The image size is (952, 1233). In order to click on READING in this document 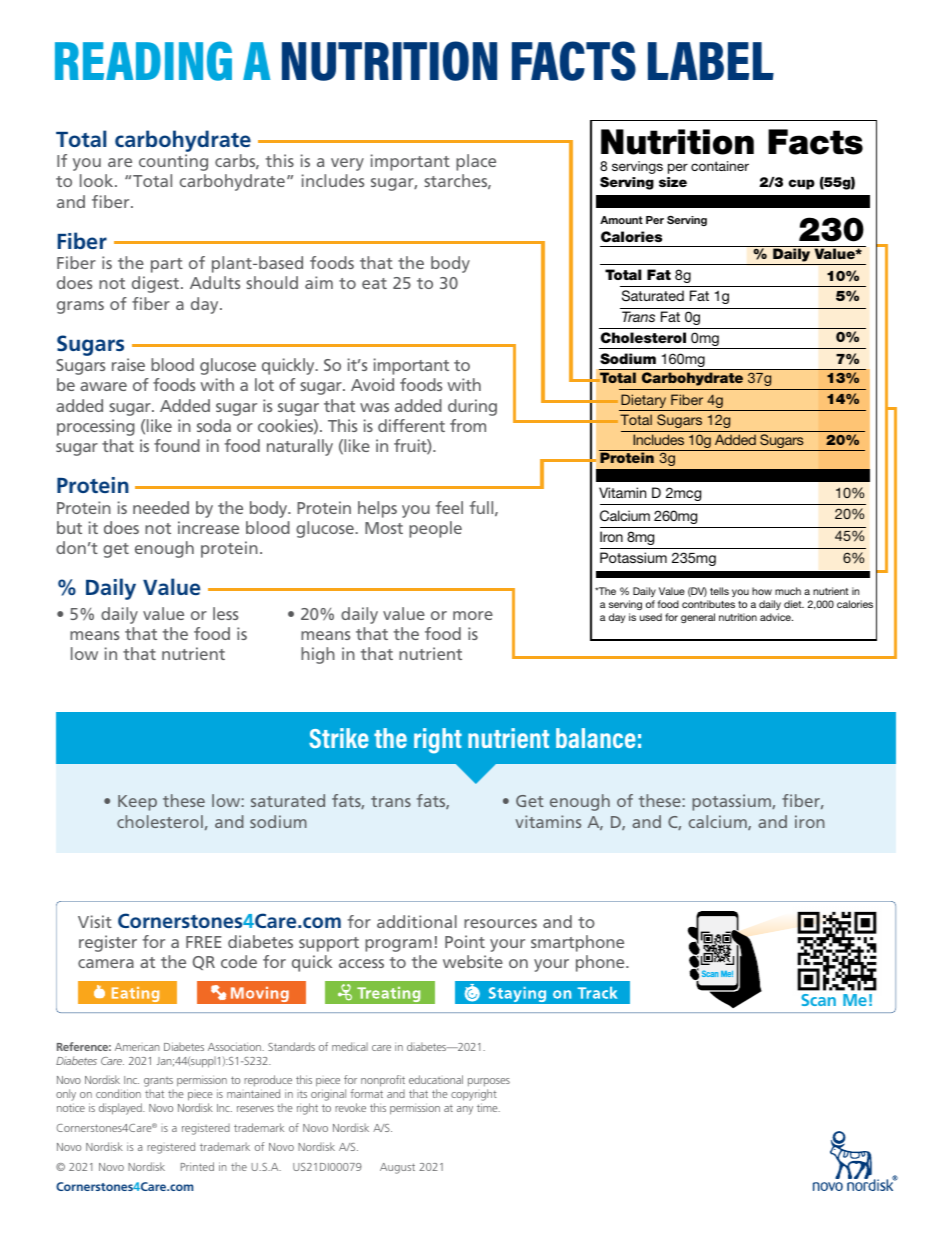, I will do `click(143, 61)`.
